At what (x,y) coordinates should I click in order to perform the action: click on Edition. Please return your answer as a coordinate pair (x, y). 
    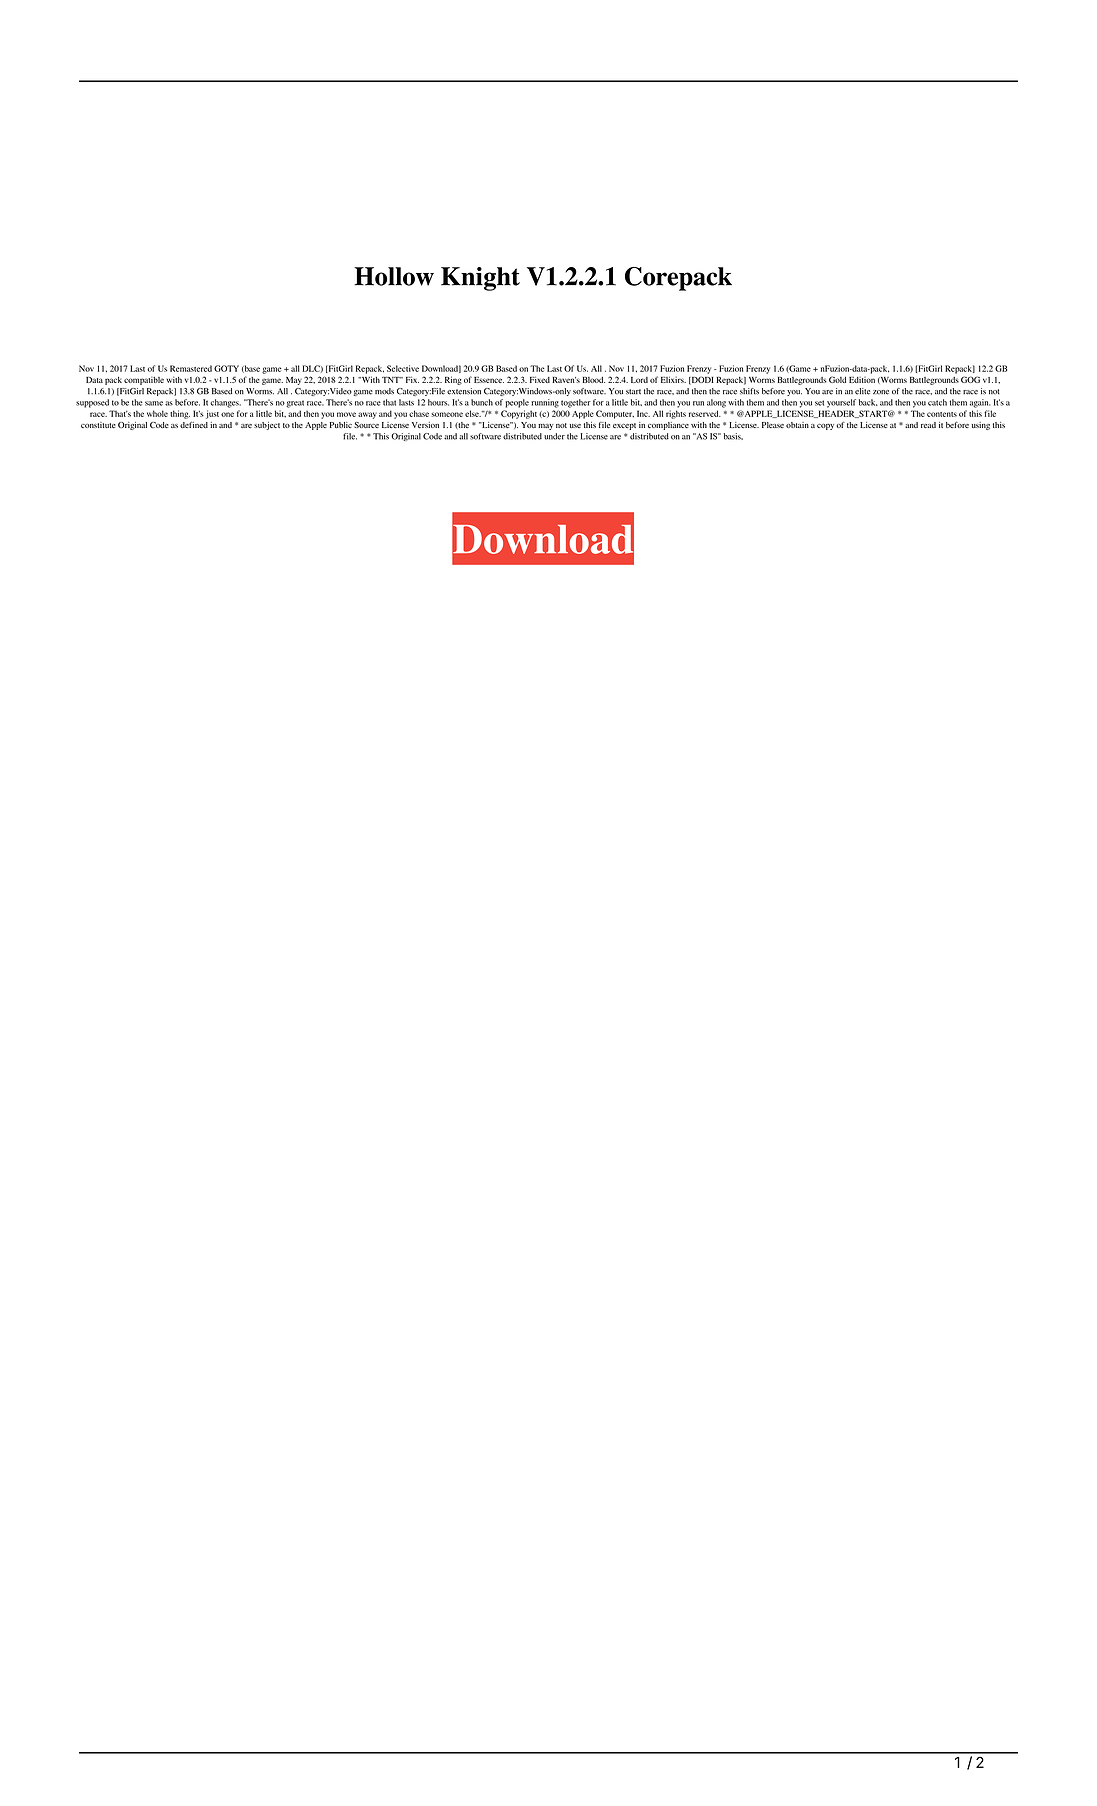
    Looking at the image, I should click on (862, 380).
